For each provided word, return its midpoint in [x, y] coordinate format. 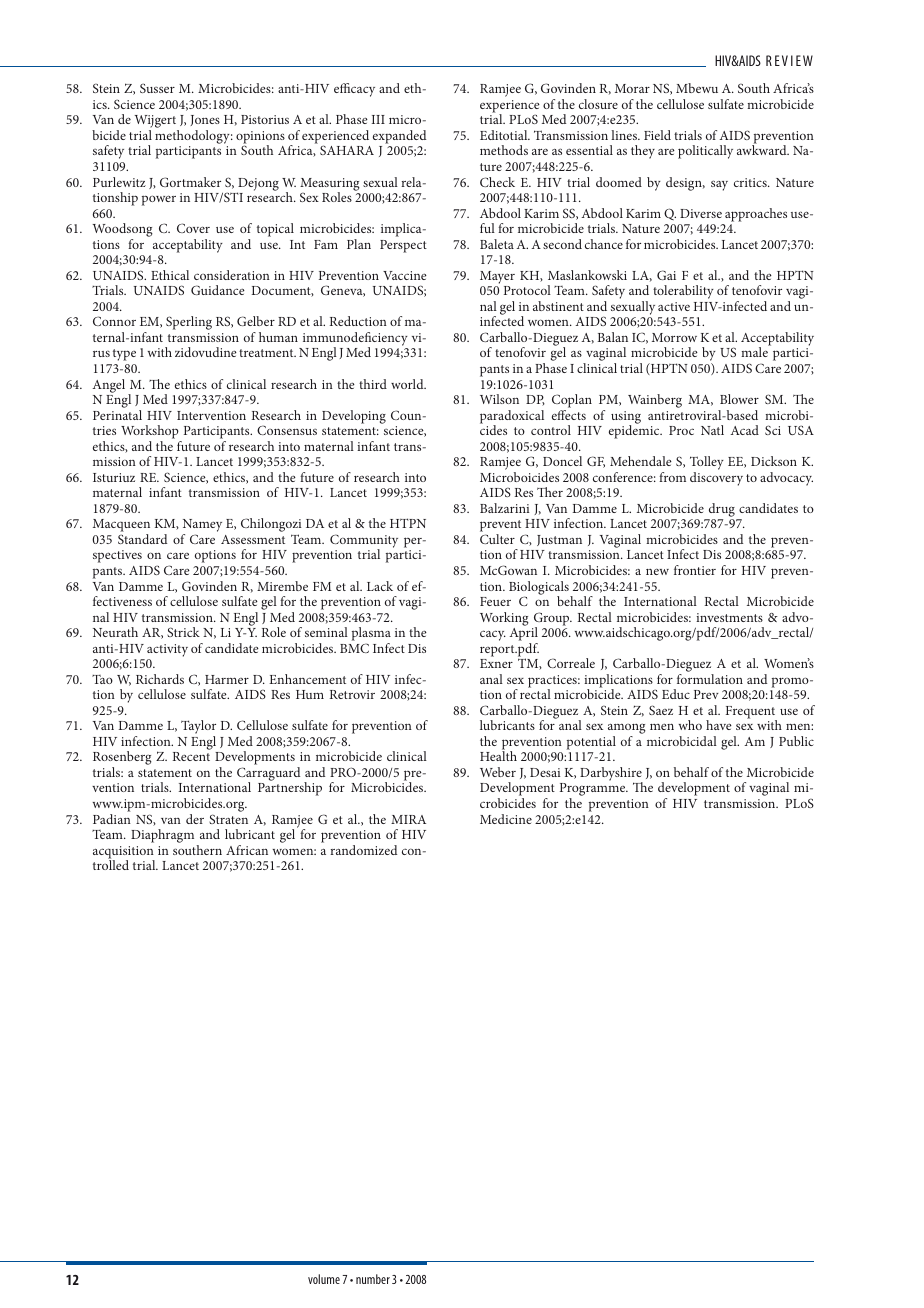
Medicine [506, 819]
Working [504, 619]
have [719, 725]
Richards [160, 679]
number [373, 1279]
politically [705, 152]
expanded [399, 137]
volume [324, 1279]
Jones [205, 120]
